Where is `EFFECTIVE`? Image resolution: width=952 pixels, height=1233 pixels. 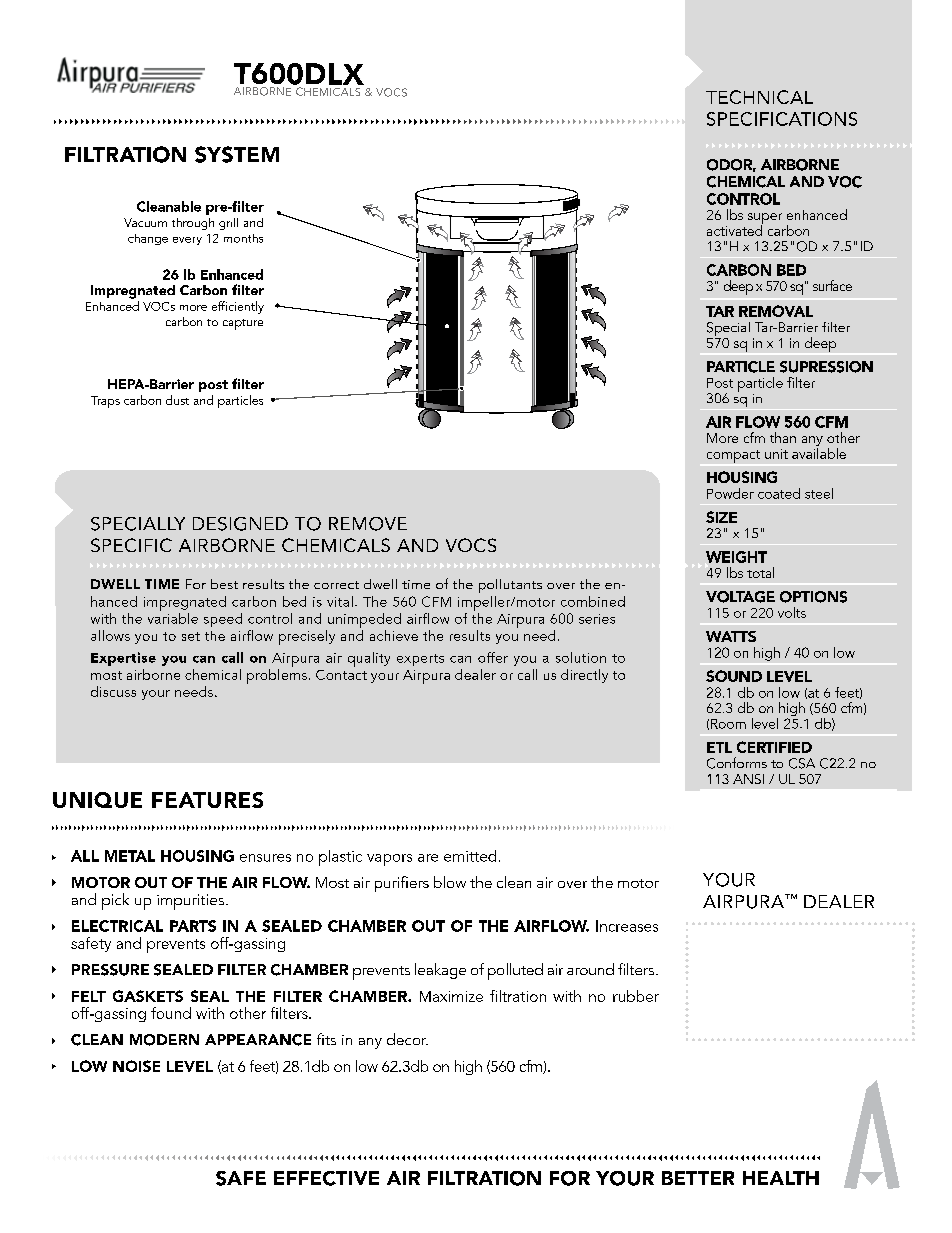
EFFECTIVE is located at coordinates (326, 1178).
